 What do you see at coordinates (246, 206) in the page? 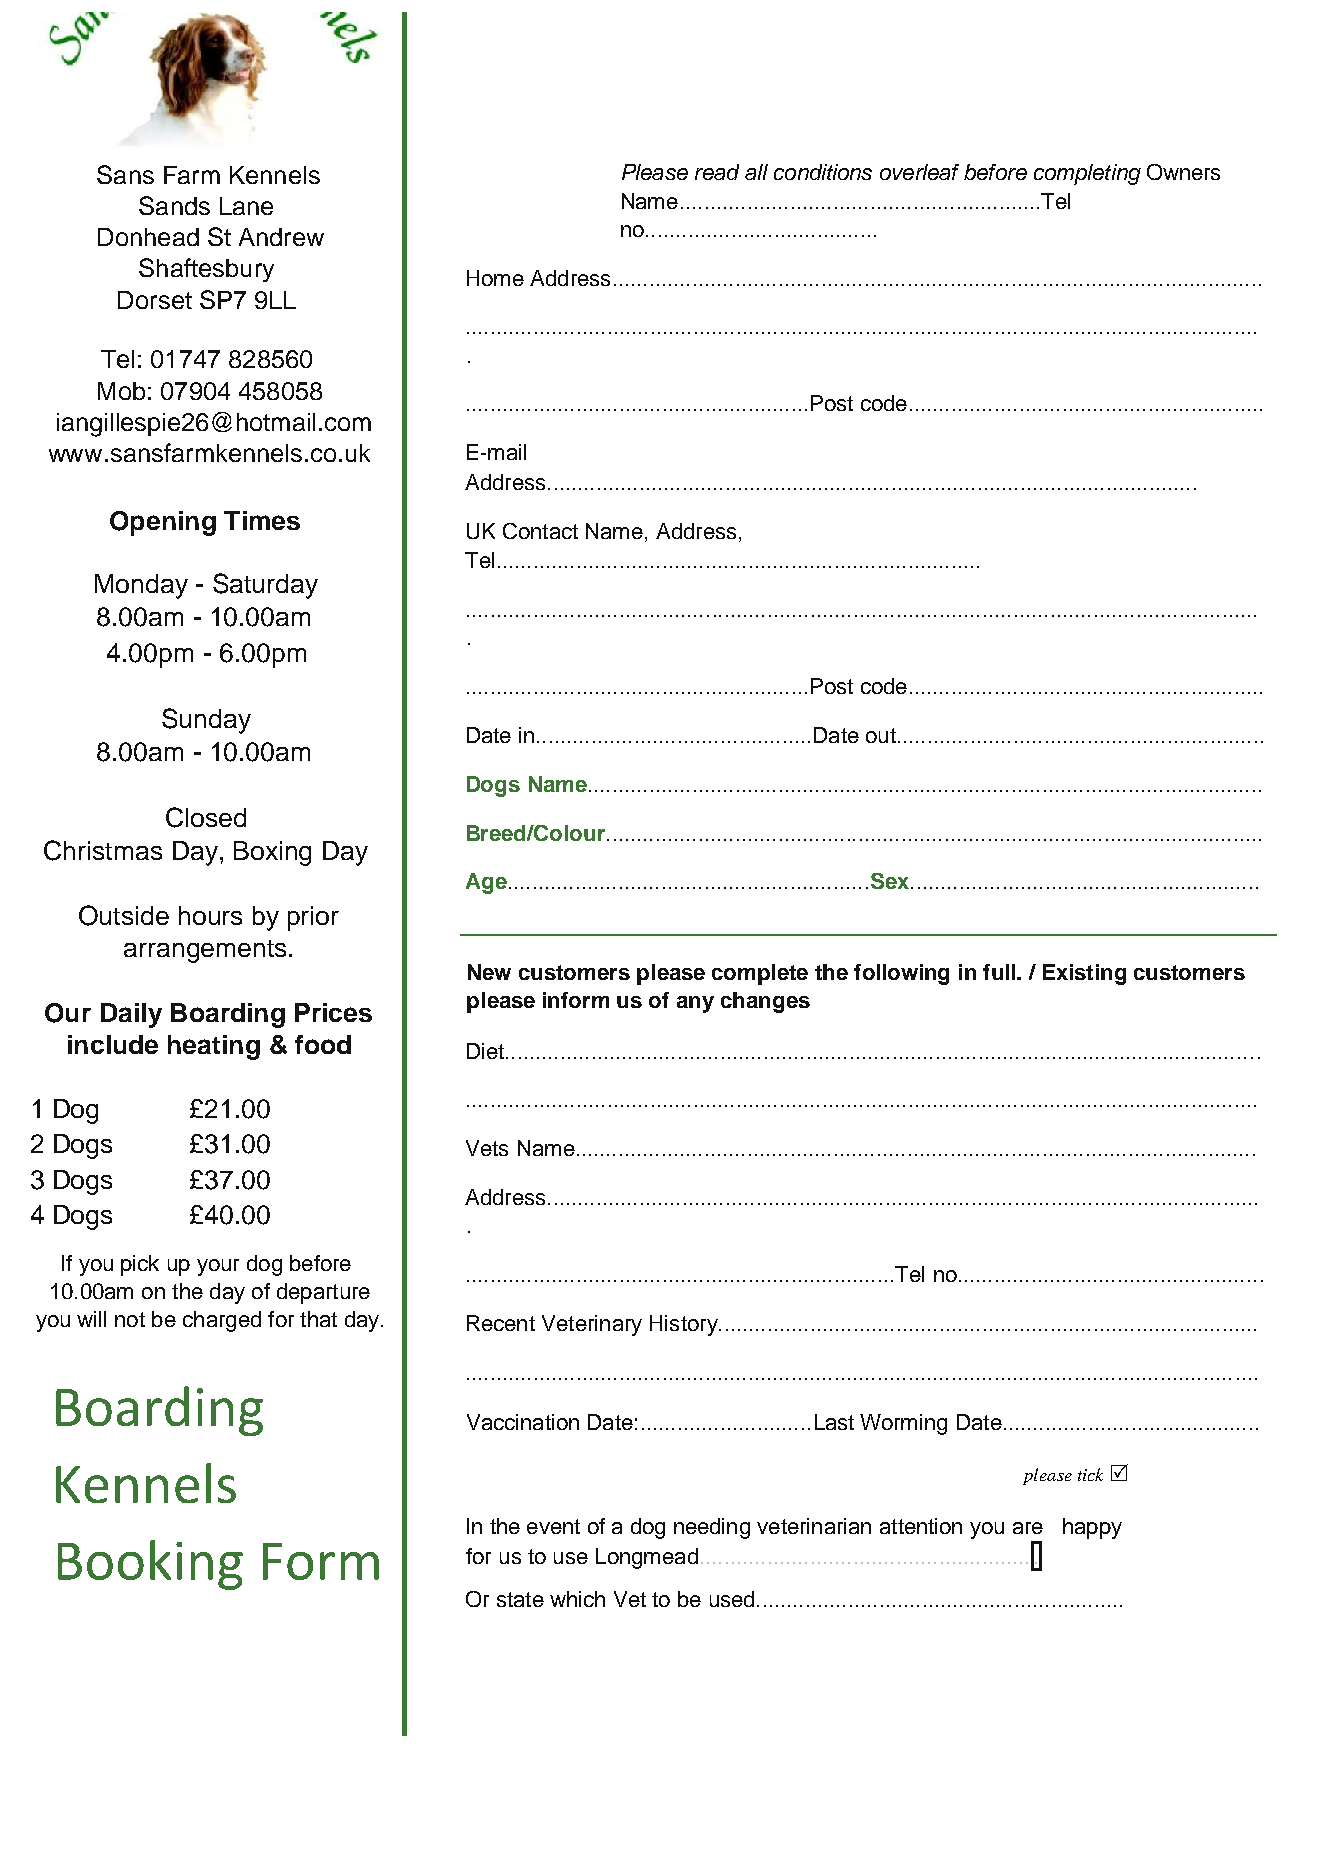
I see `Lane` at bounding box center [246, 206].
